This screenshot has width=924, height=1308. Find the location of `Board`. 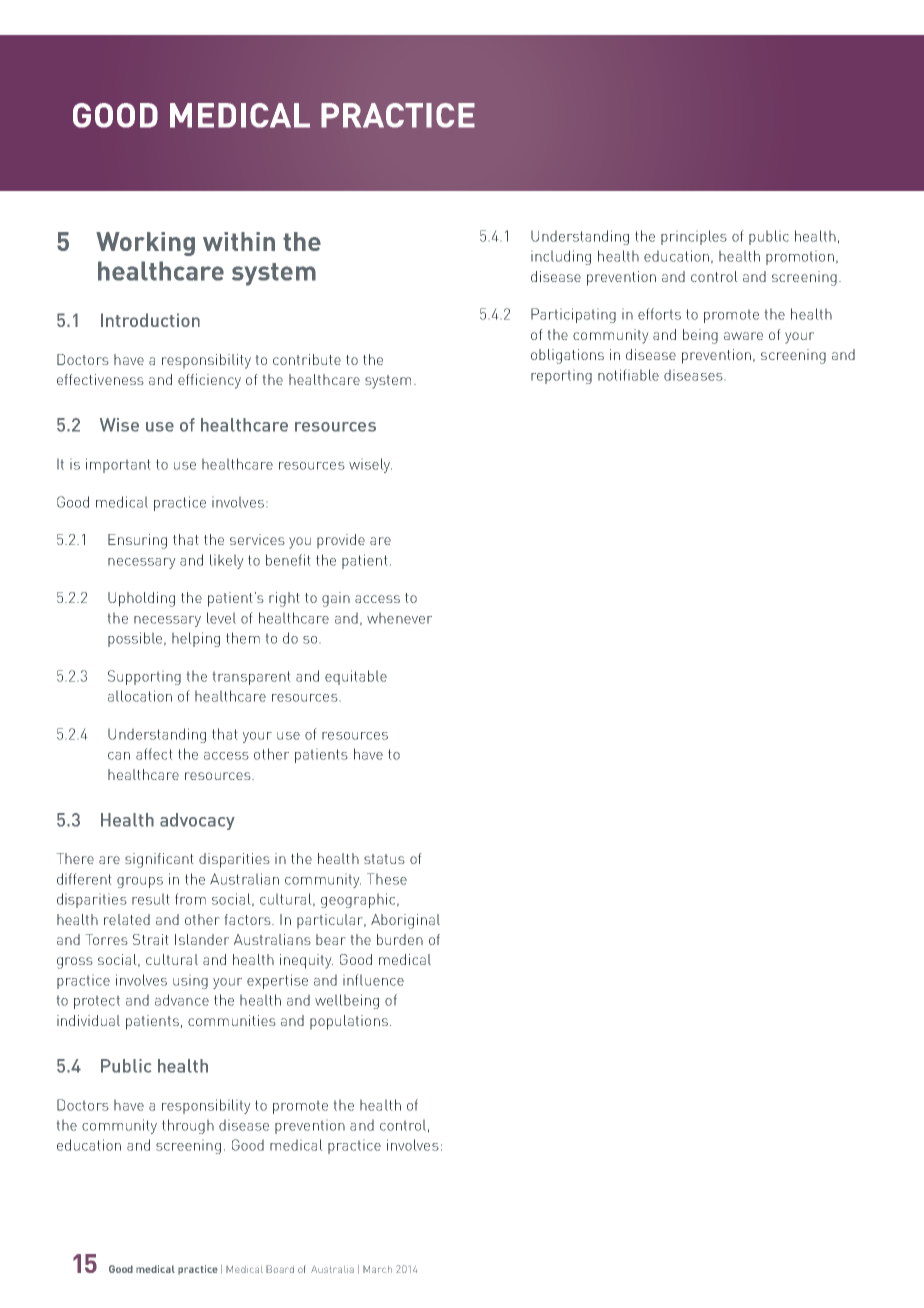

Board is located at coordinates (280, 1269).
